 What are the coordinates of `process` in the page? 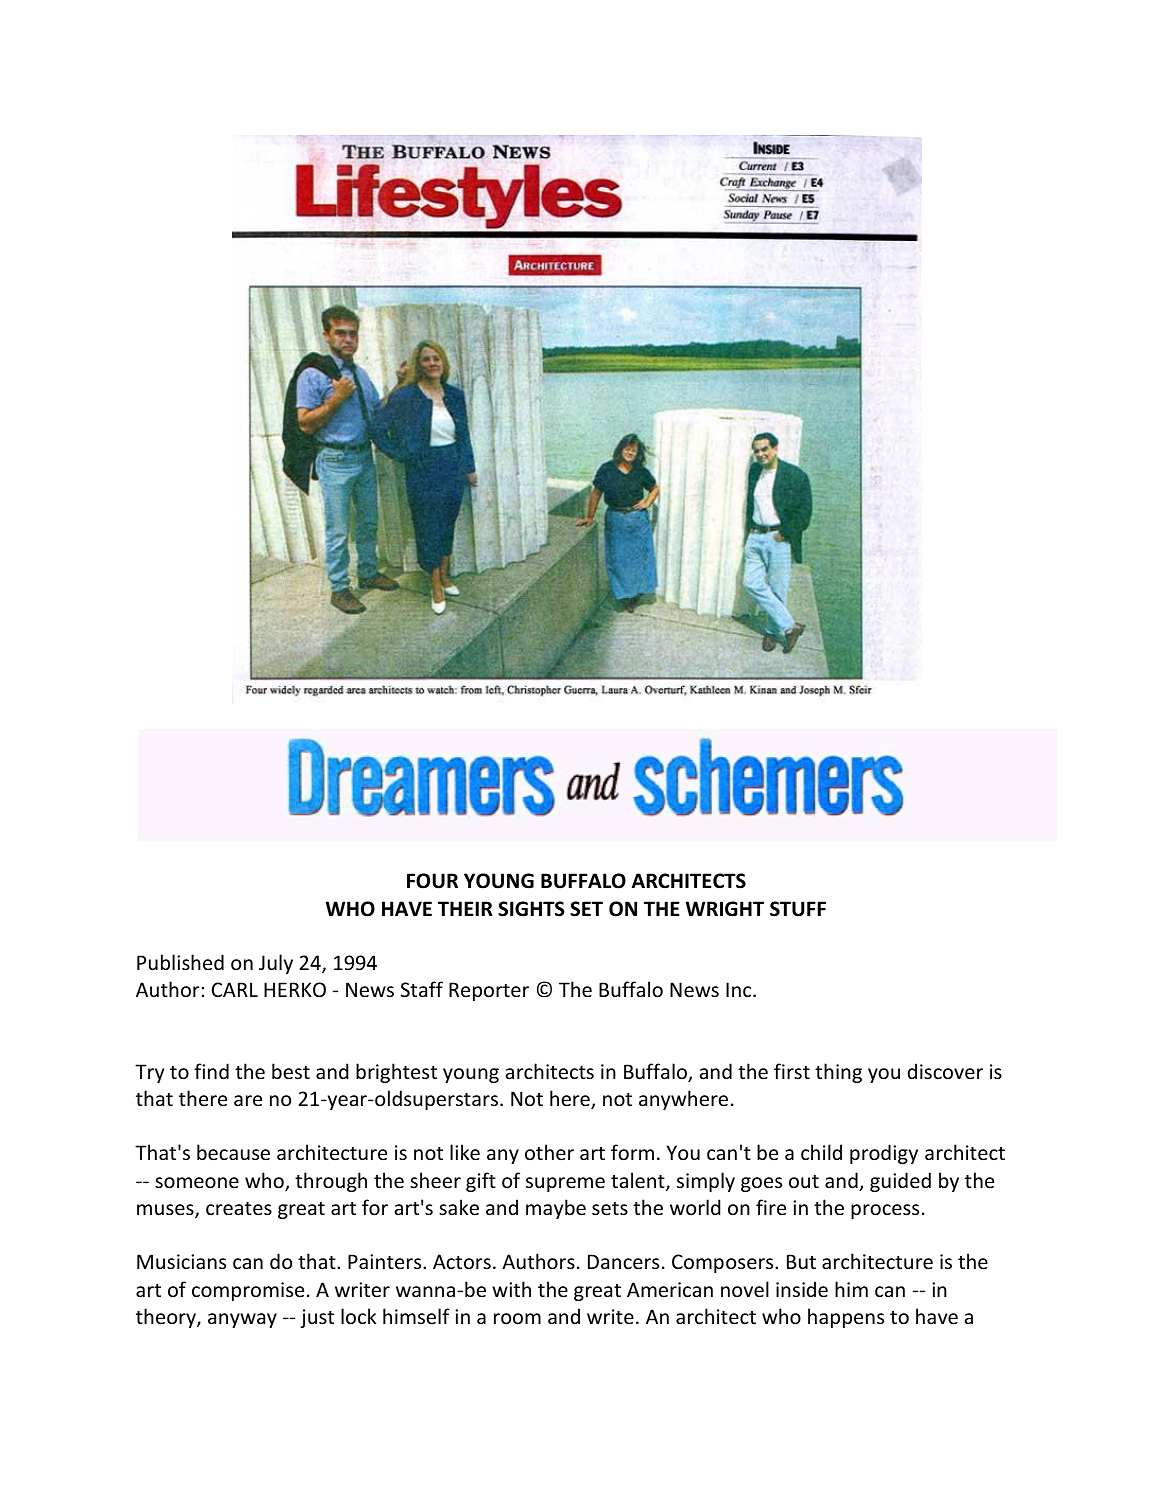 It's located at (885, 1211).
